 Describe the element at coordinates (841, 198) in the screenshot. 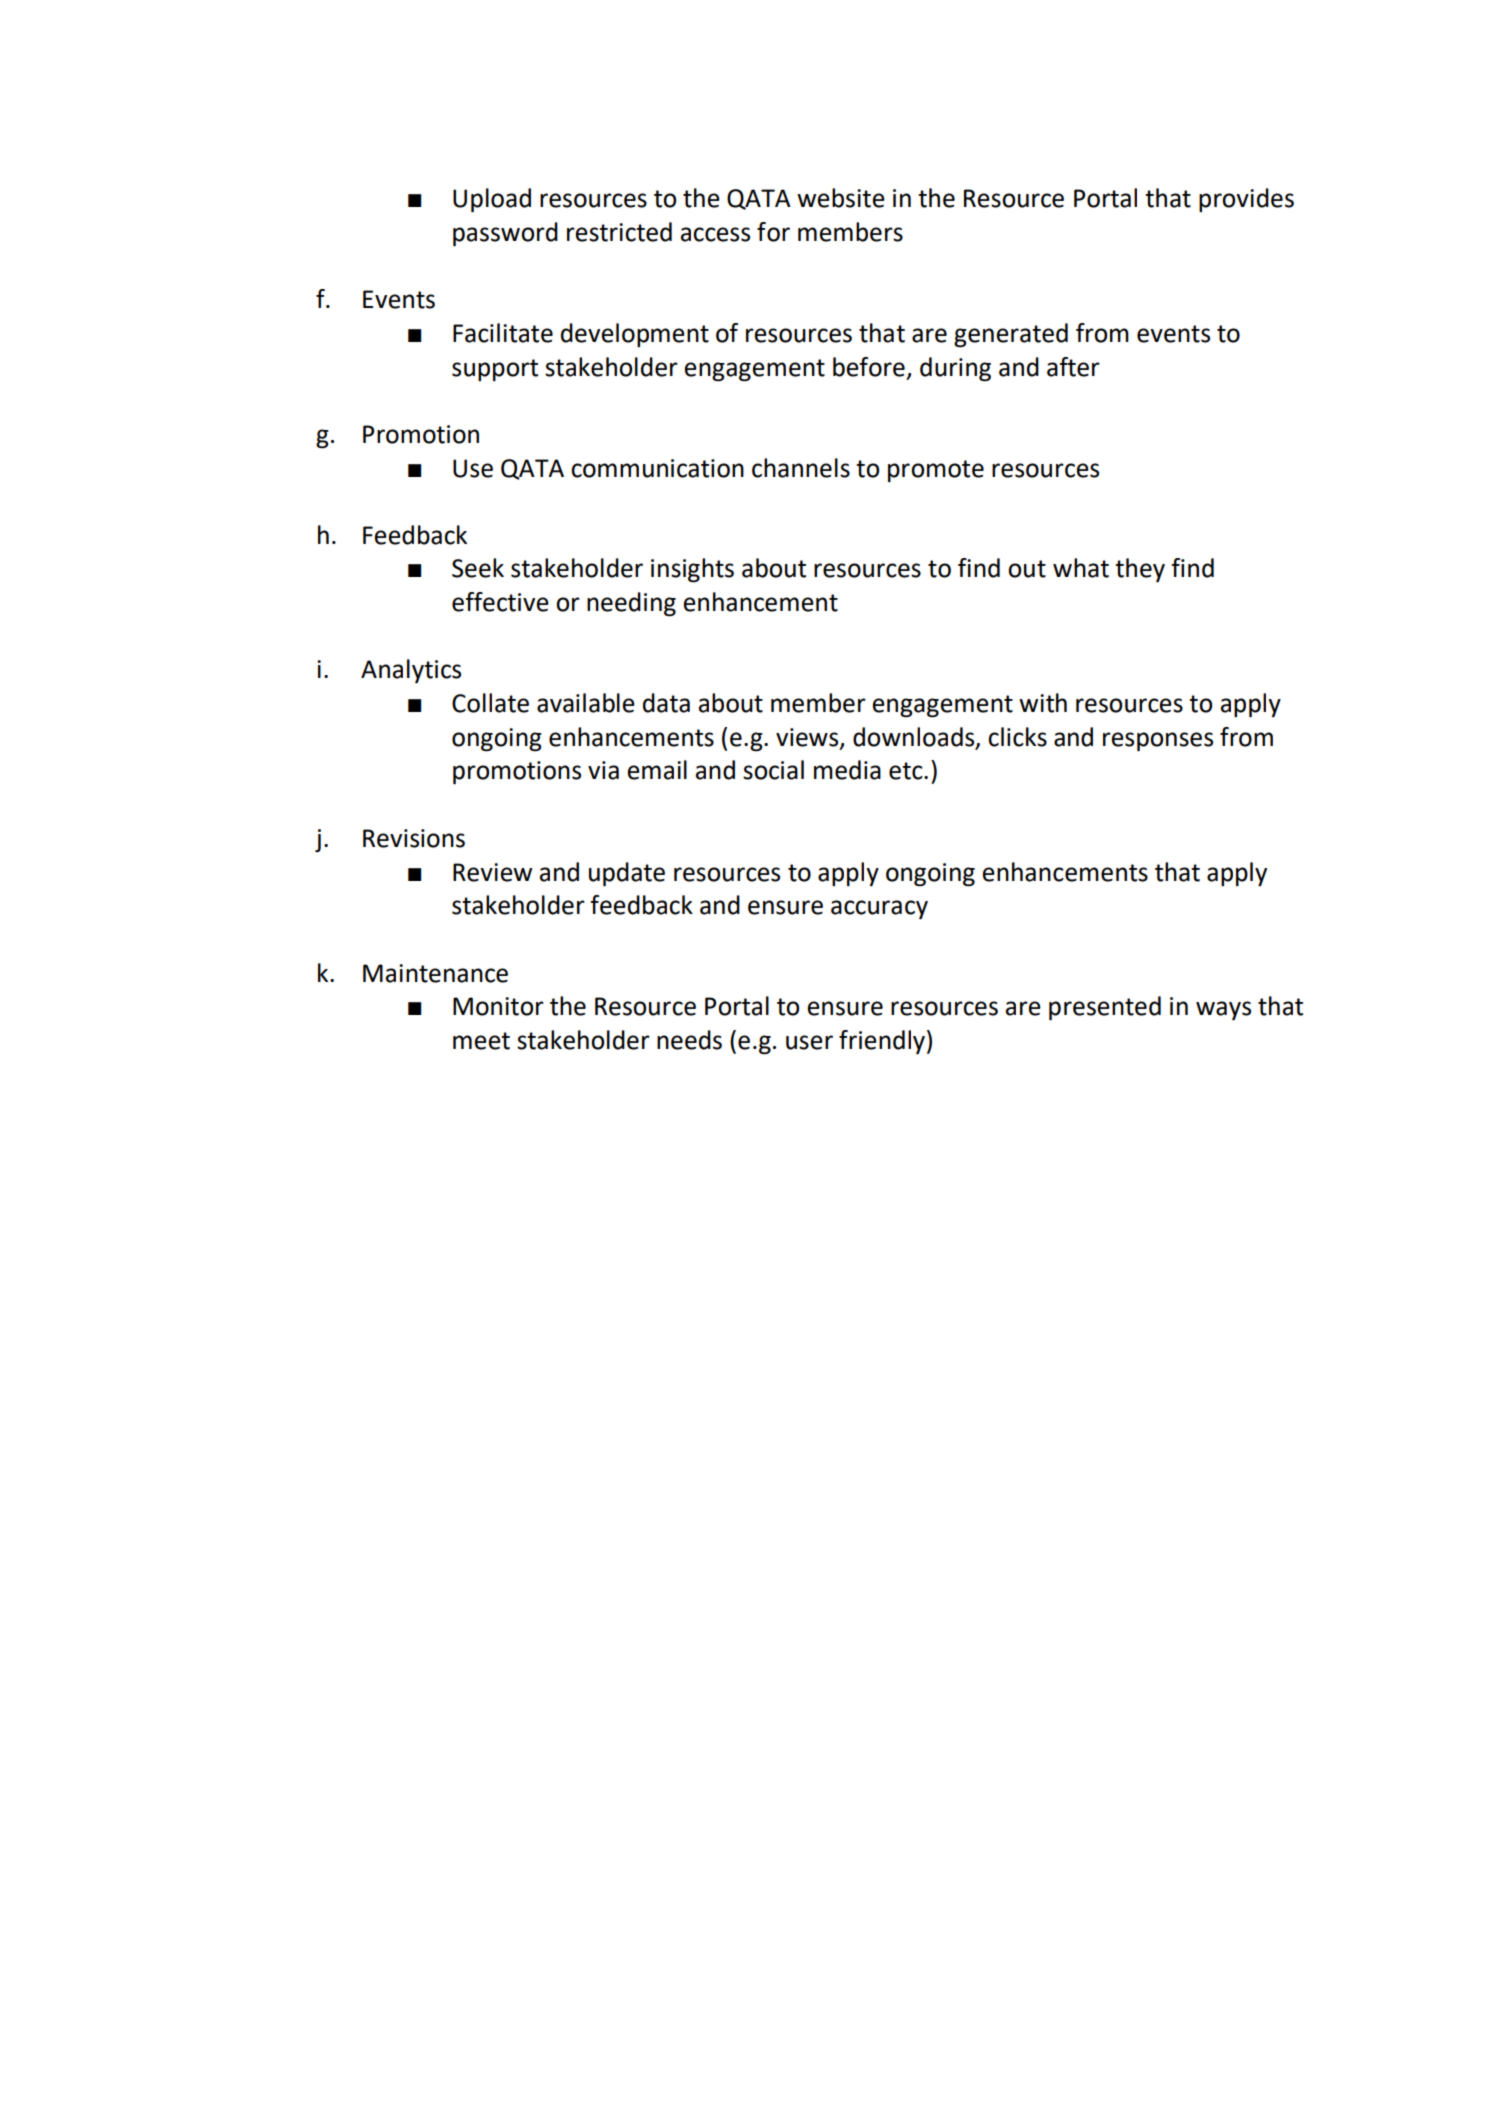

I see `website` at that location.
